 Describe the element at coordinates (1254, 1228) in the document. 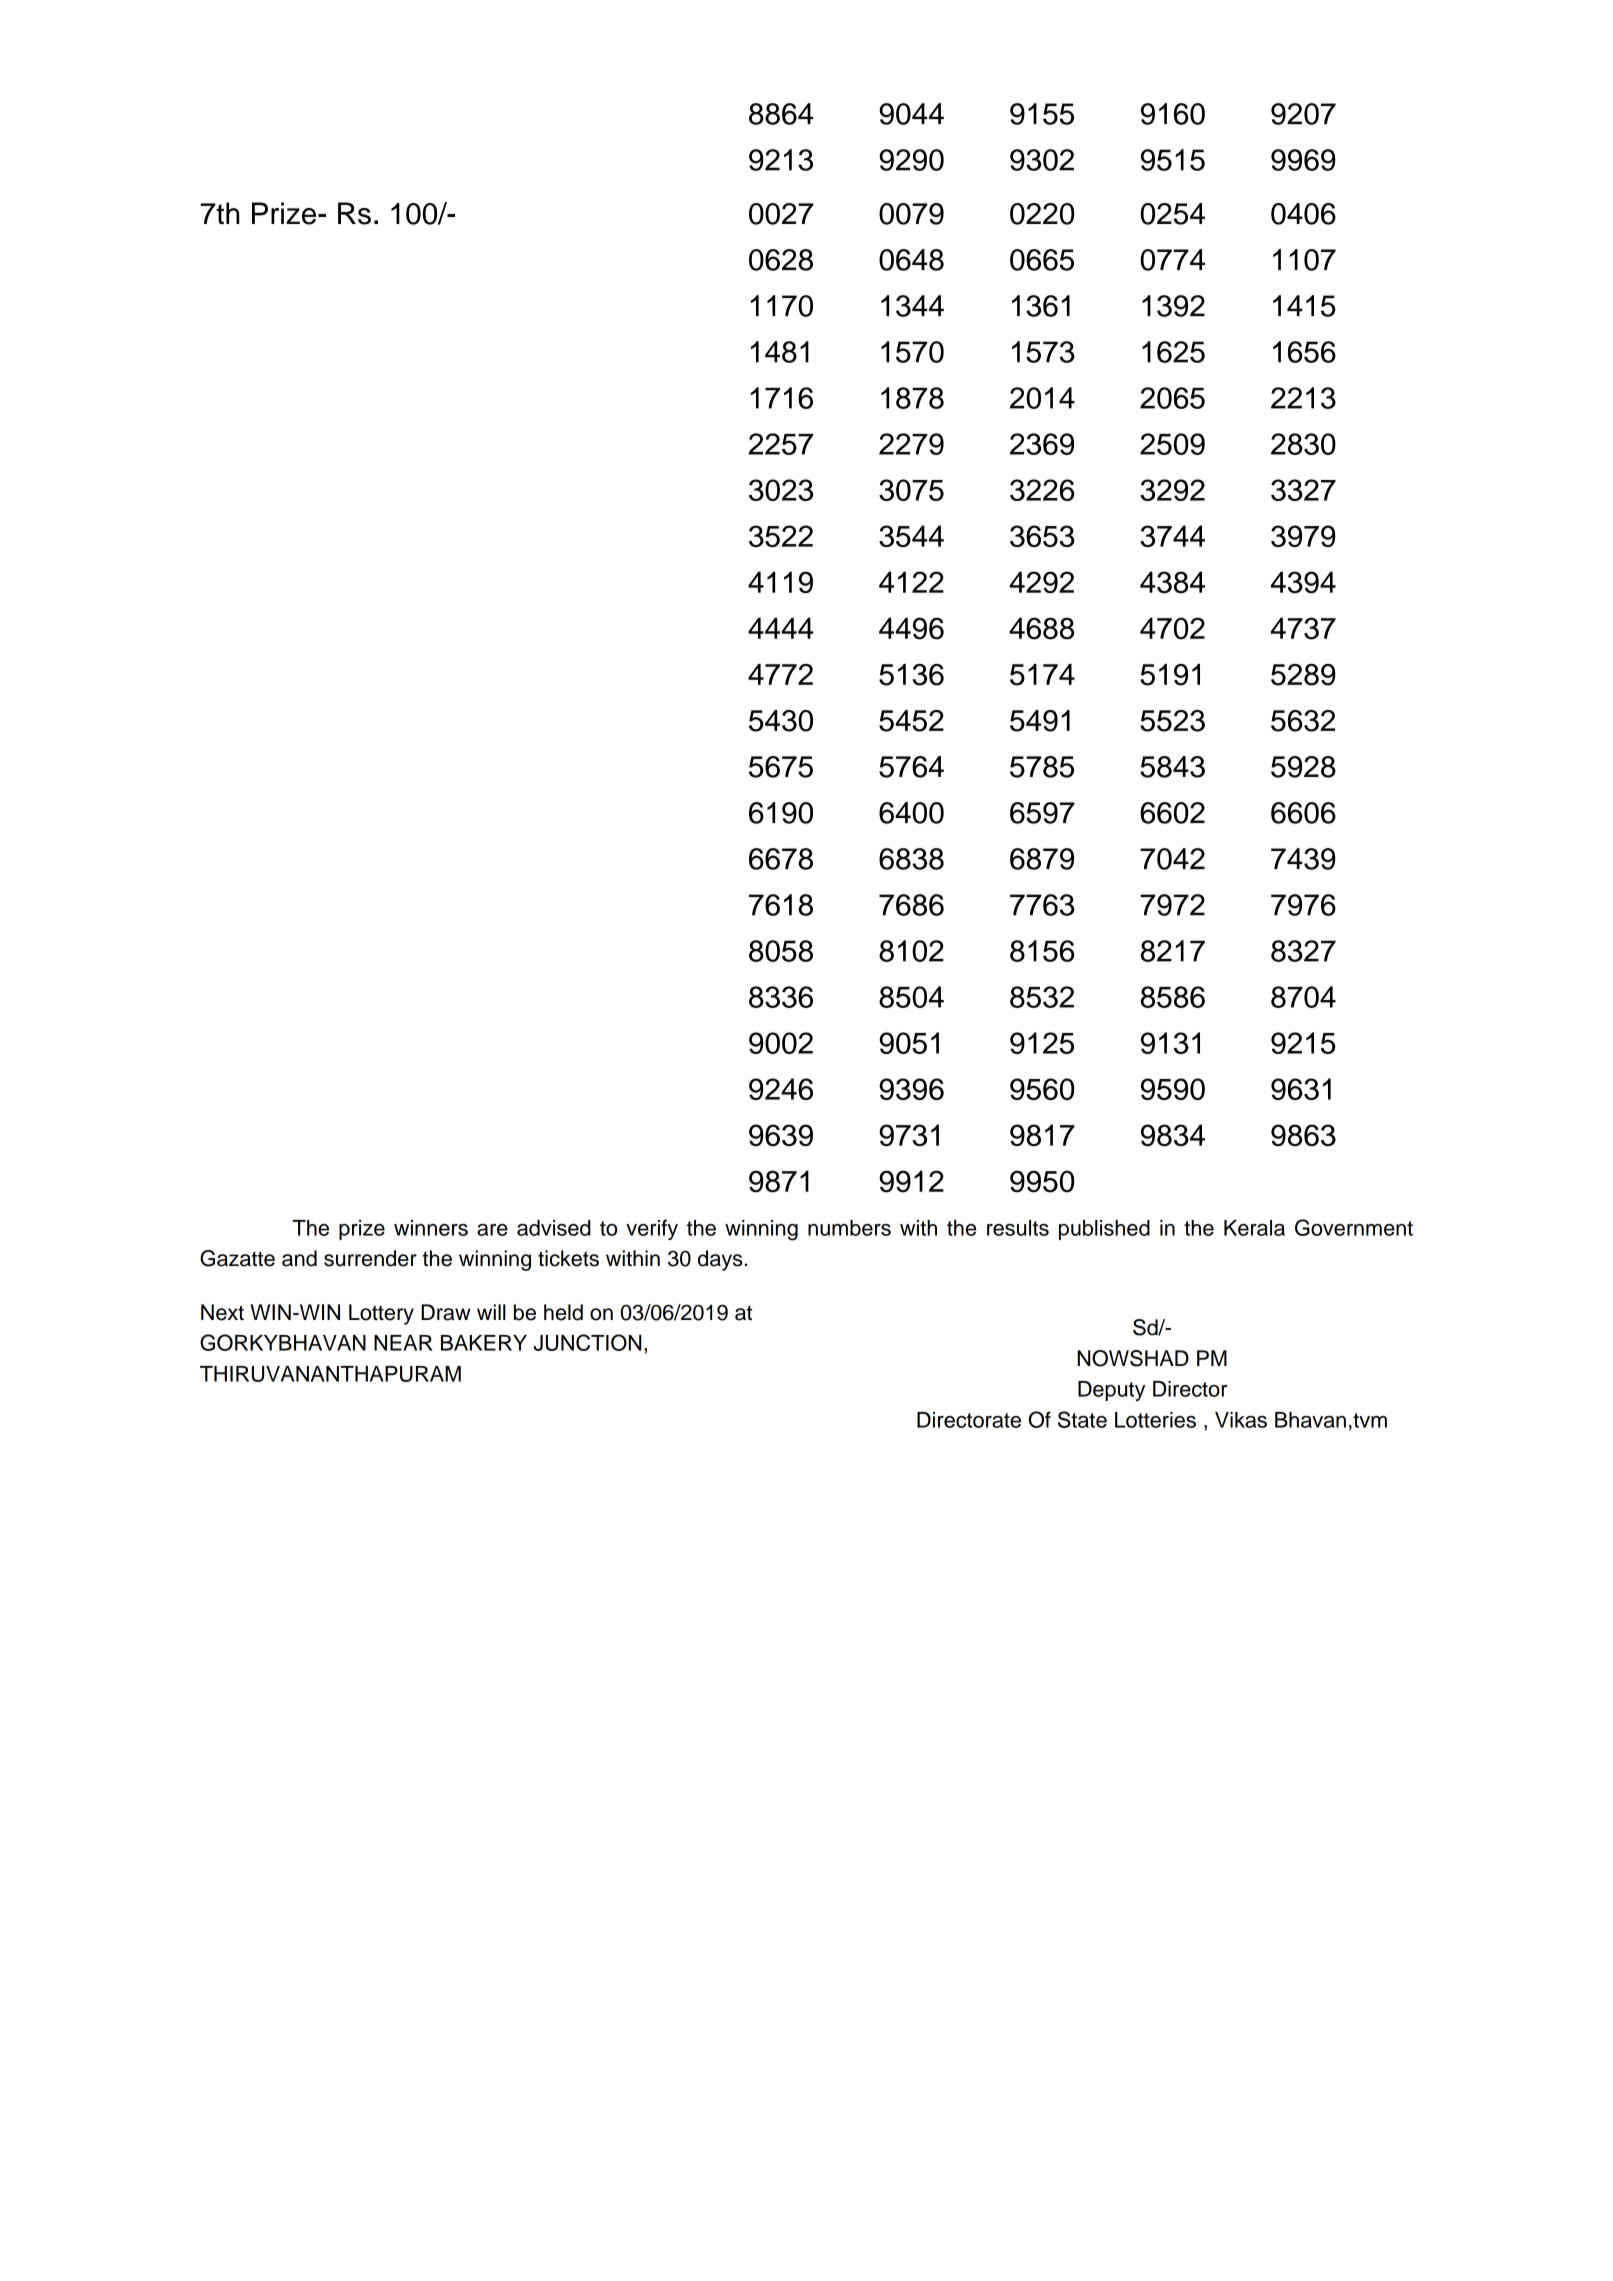

I see `Kerala` at that location.
